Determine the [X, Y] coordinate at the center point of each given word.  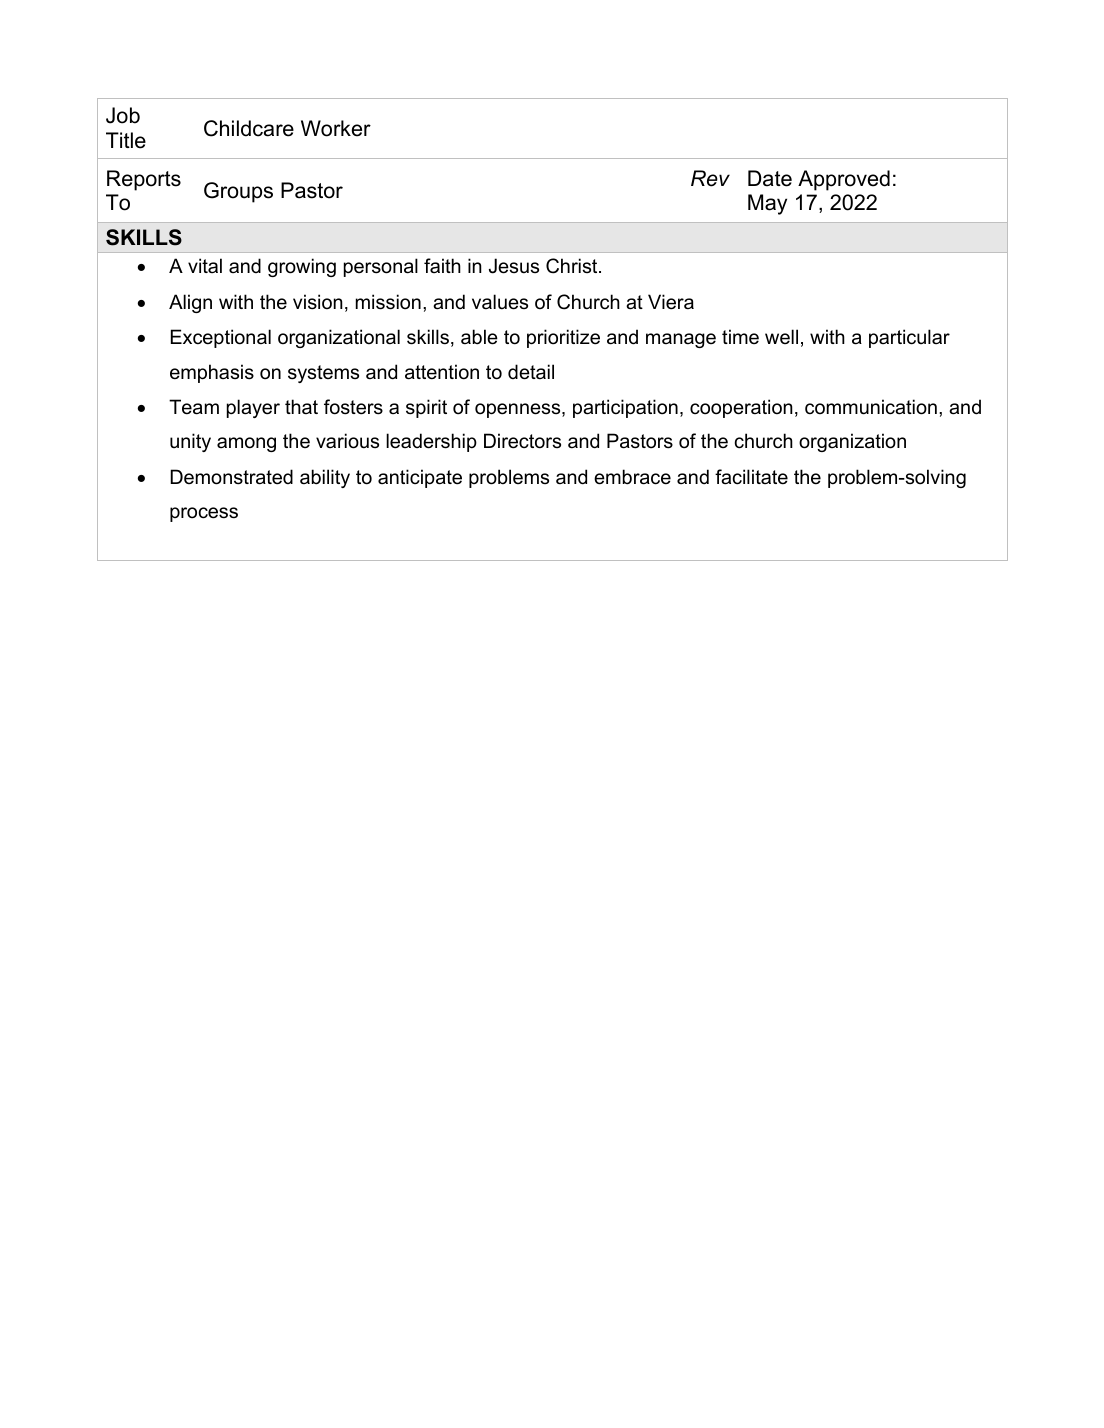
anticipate [420, 478]
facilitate [751, 477]
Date [770, 178]
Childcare [249, 128]
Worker [336, 128]
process [204, 514]
